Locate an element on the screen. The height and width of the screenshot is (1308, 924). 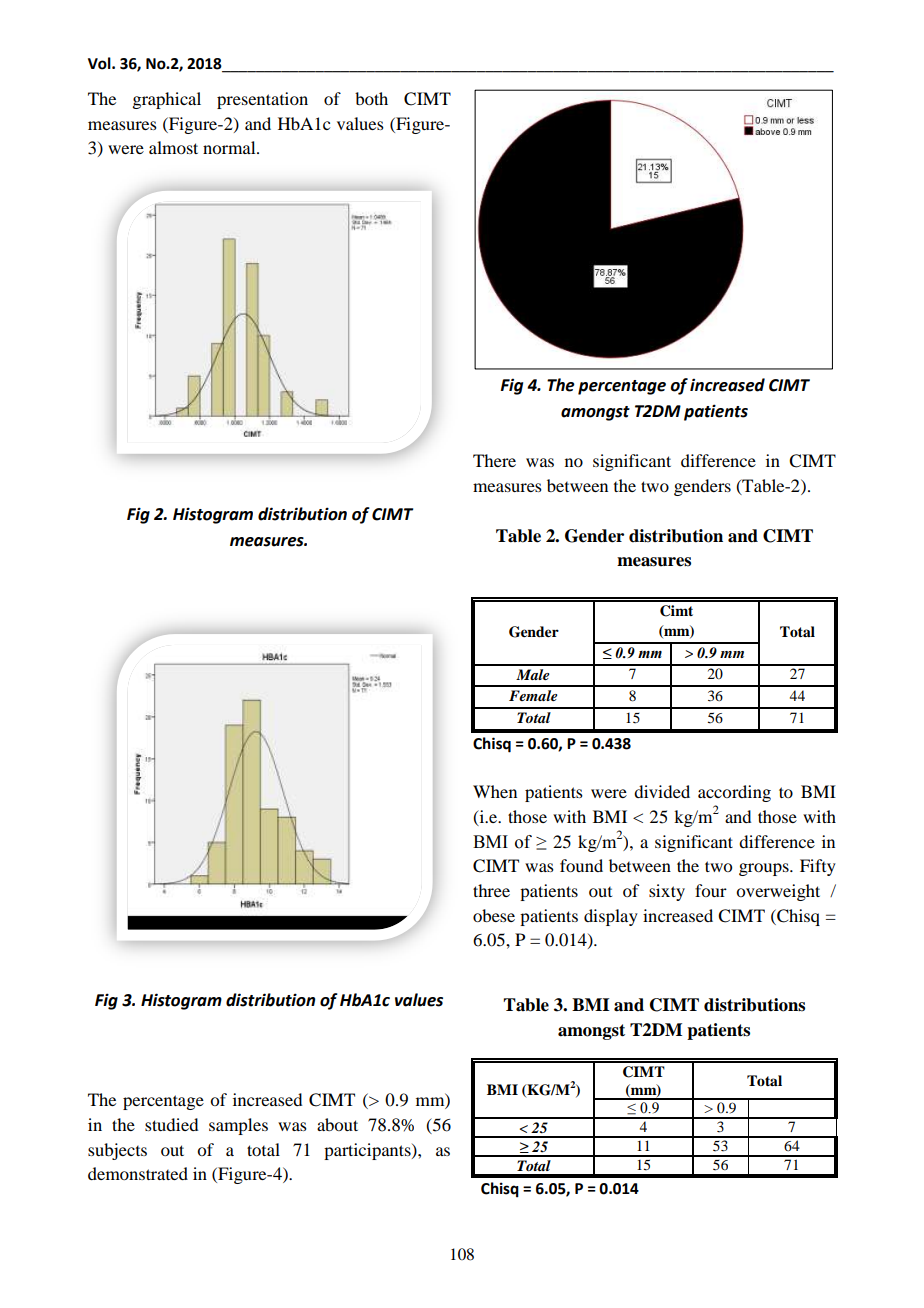
almost is located at coordinates (173, 147).
